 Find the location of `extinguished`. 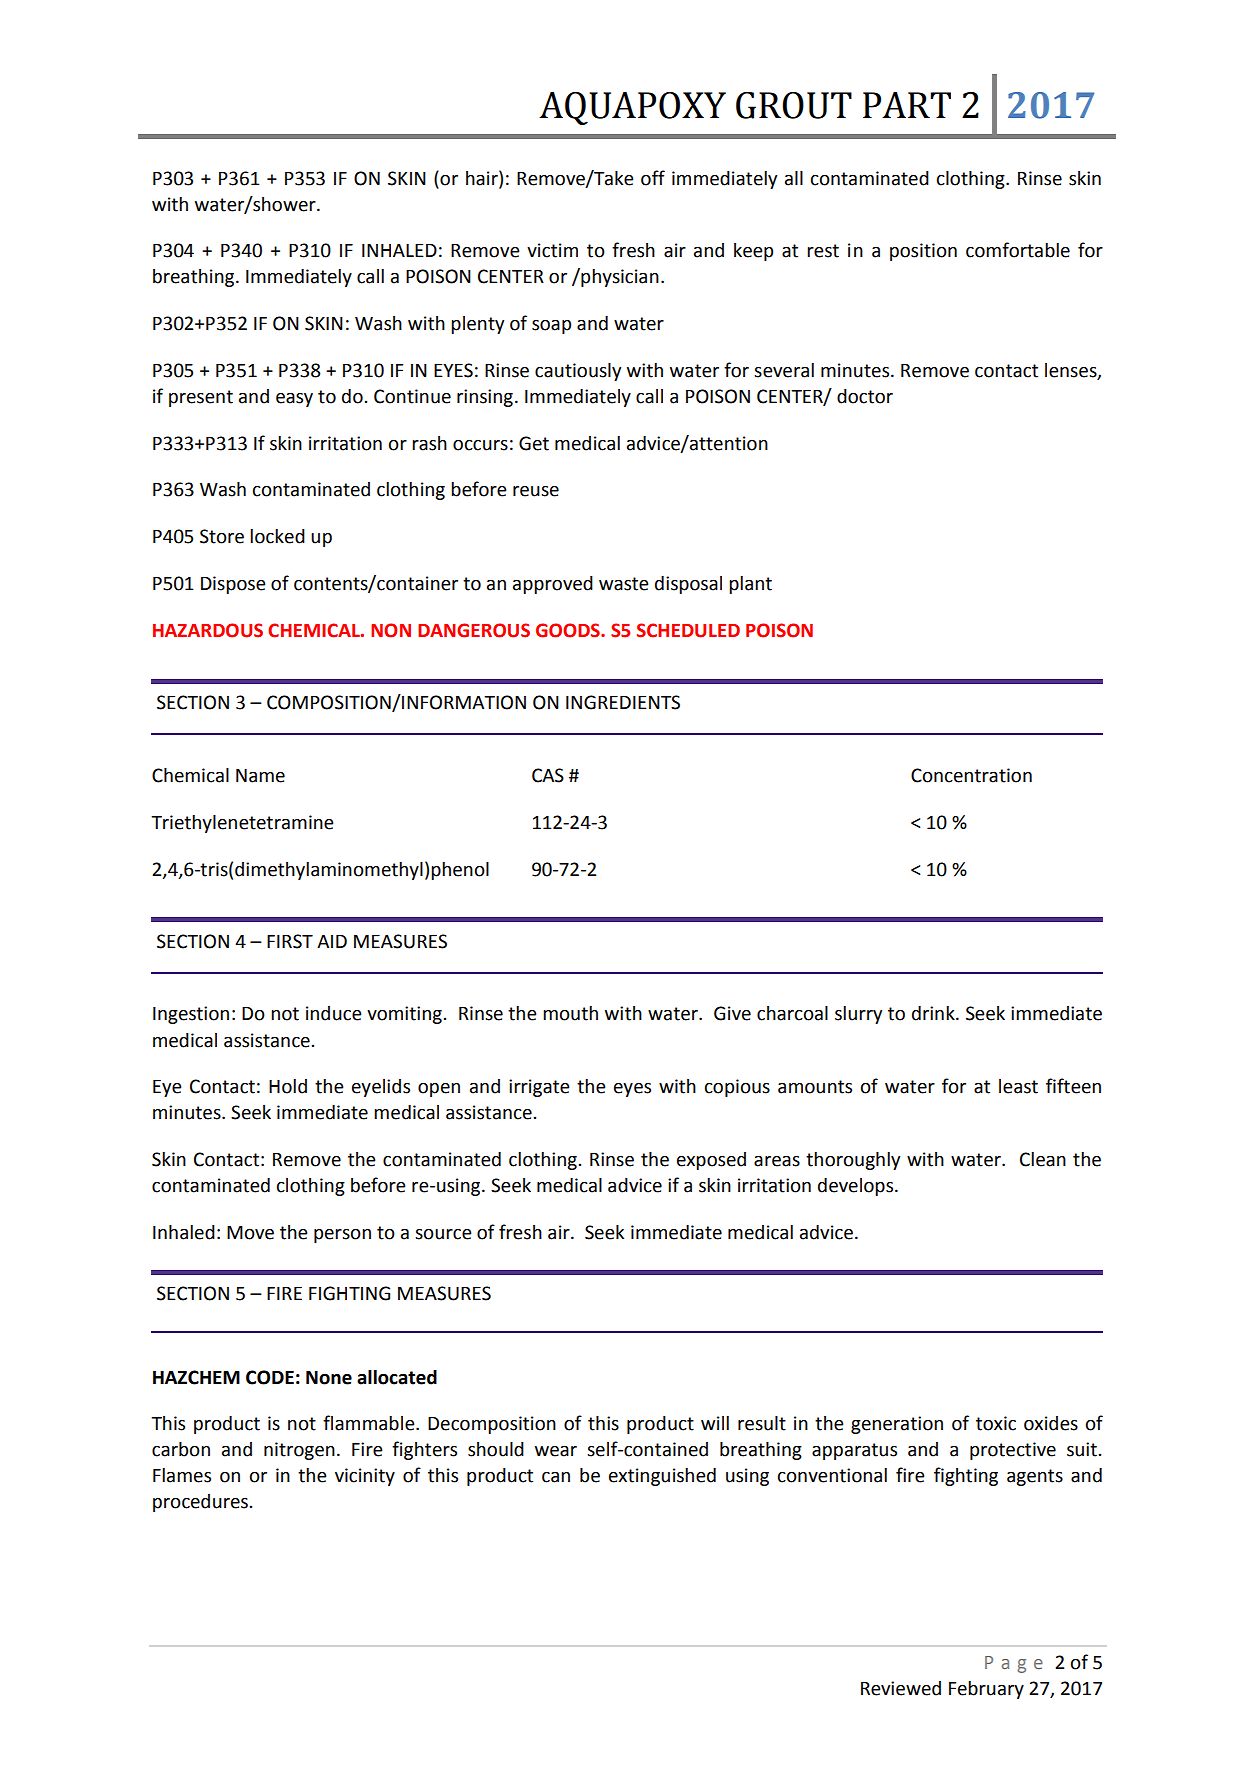

extinguished is located at coordinates (662, 1477).
